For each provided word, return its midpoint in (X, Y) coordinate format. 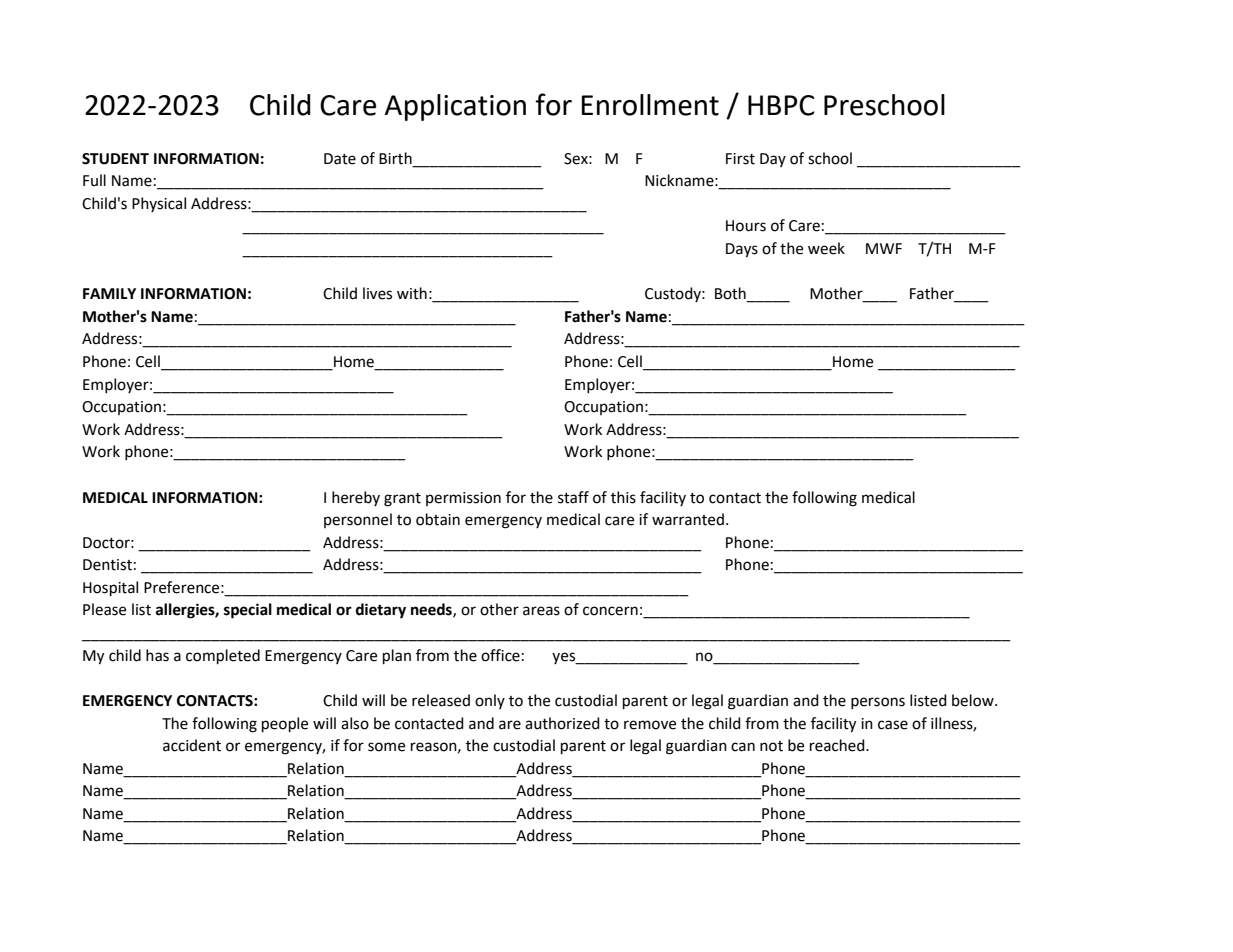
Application (455, 107)
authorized (562, 723)
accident (192, 745)
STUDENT (115, 159)
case (893, 725)
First (740, 159)
